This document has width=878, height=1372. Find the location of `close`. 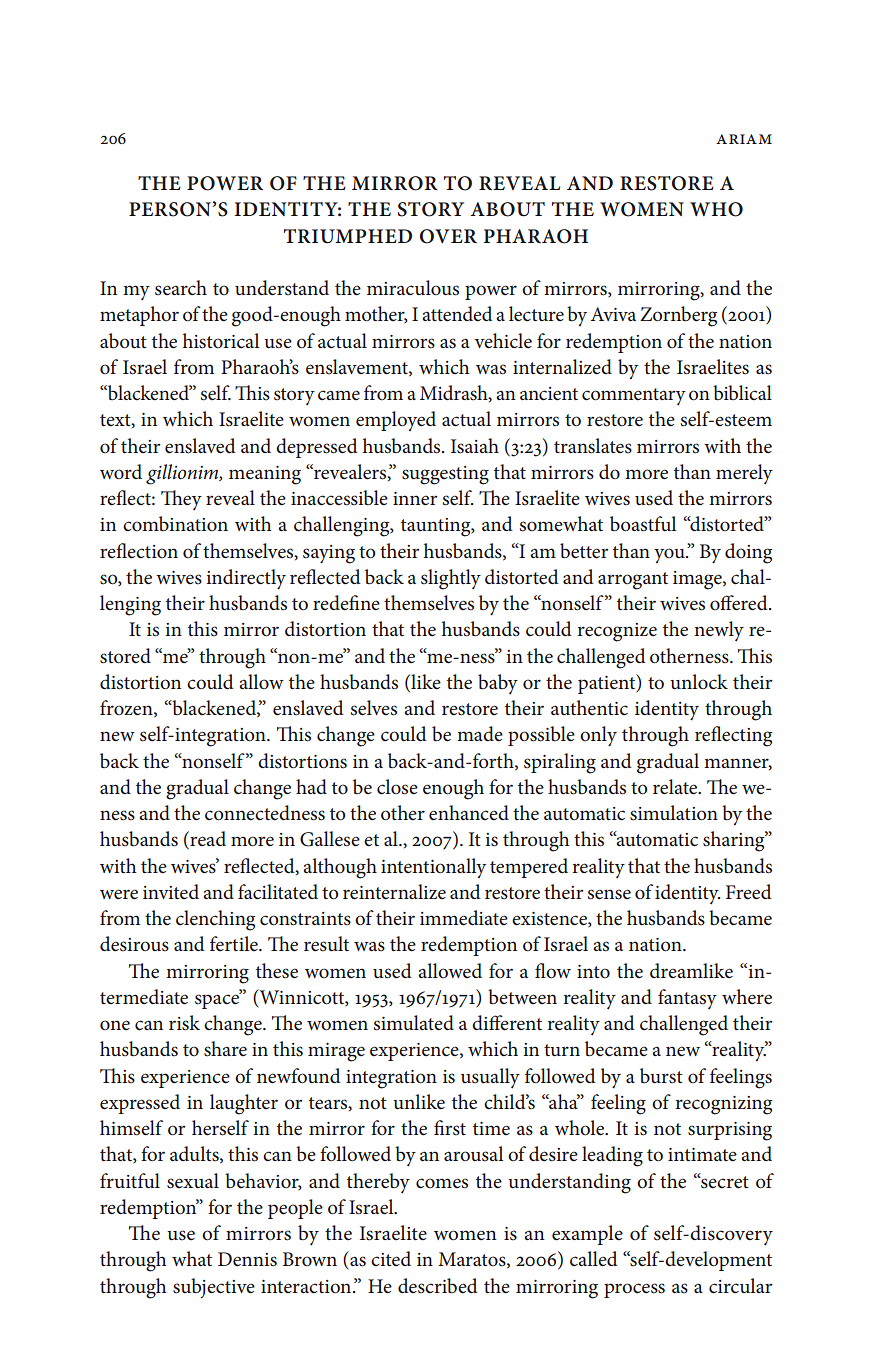

close is located at coordinates (397, 787).
